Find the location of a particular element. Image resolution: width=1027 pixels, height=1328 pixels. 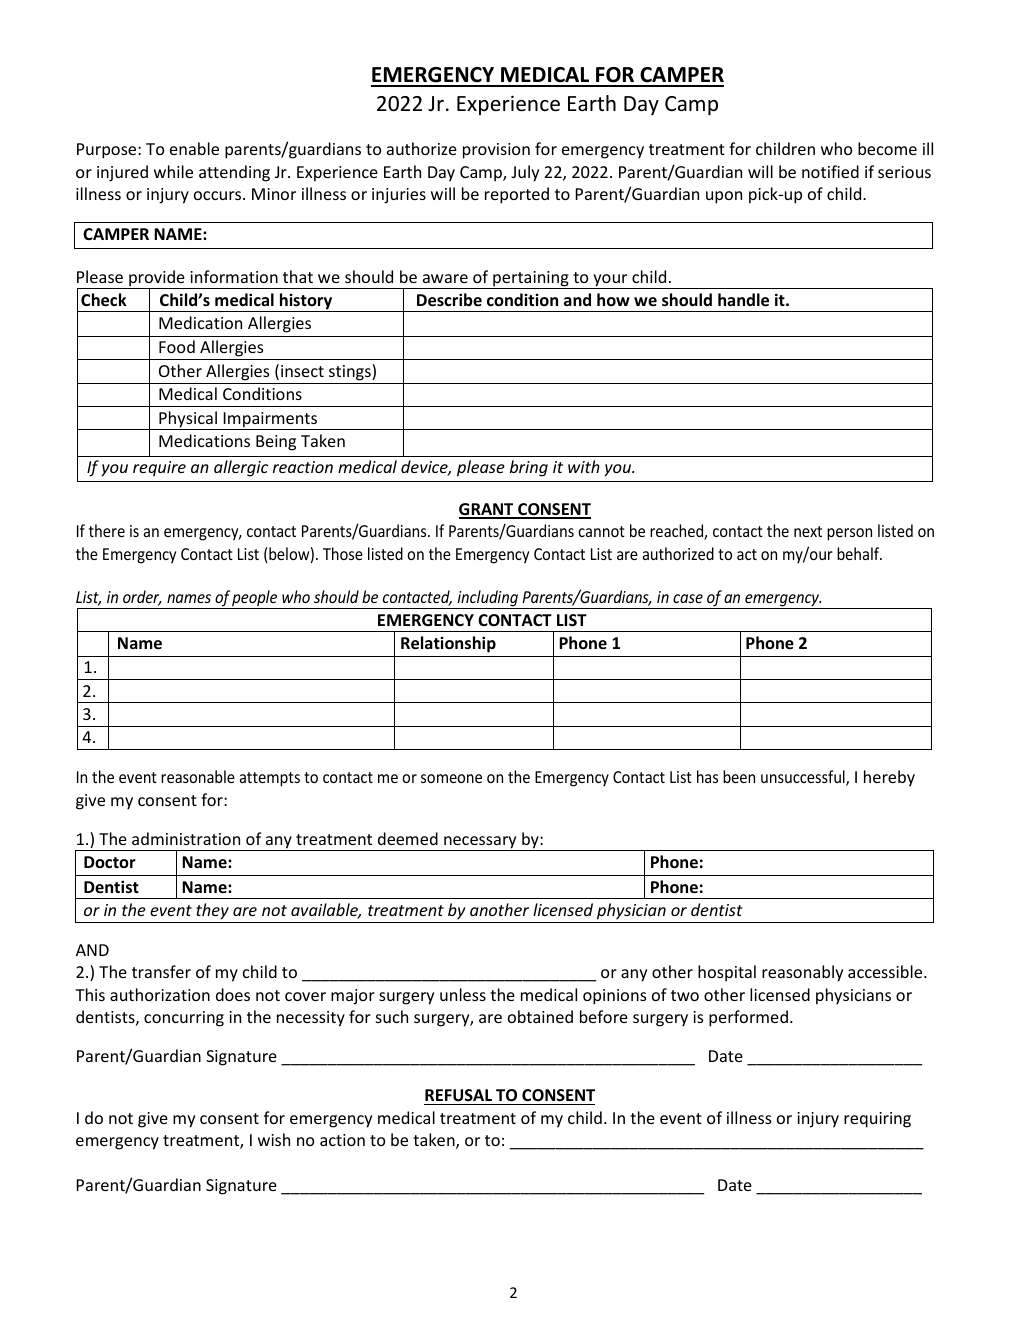

next is located at coordinates (808, 531).
